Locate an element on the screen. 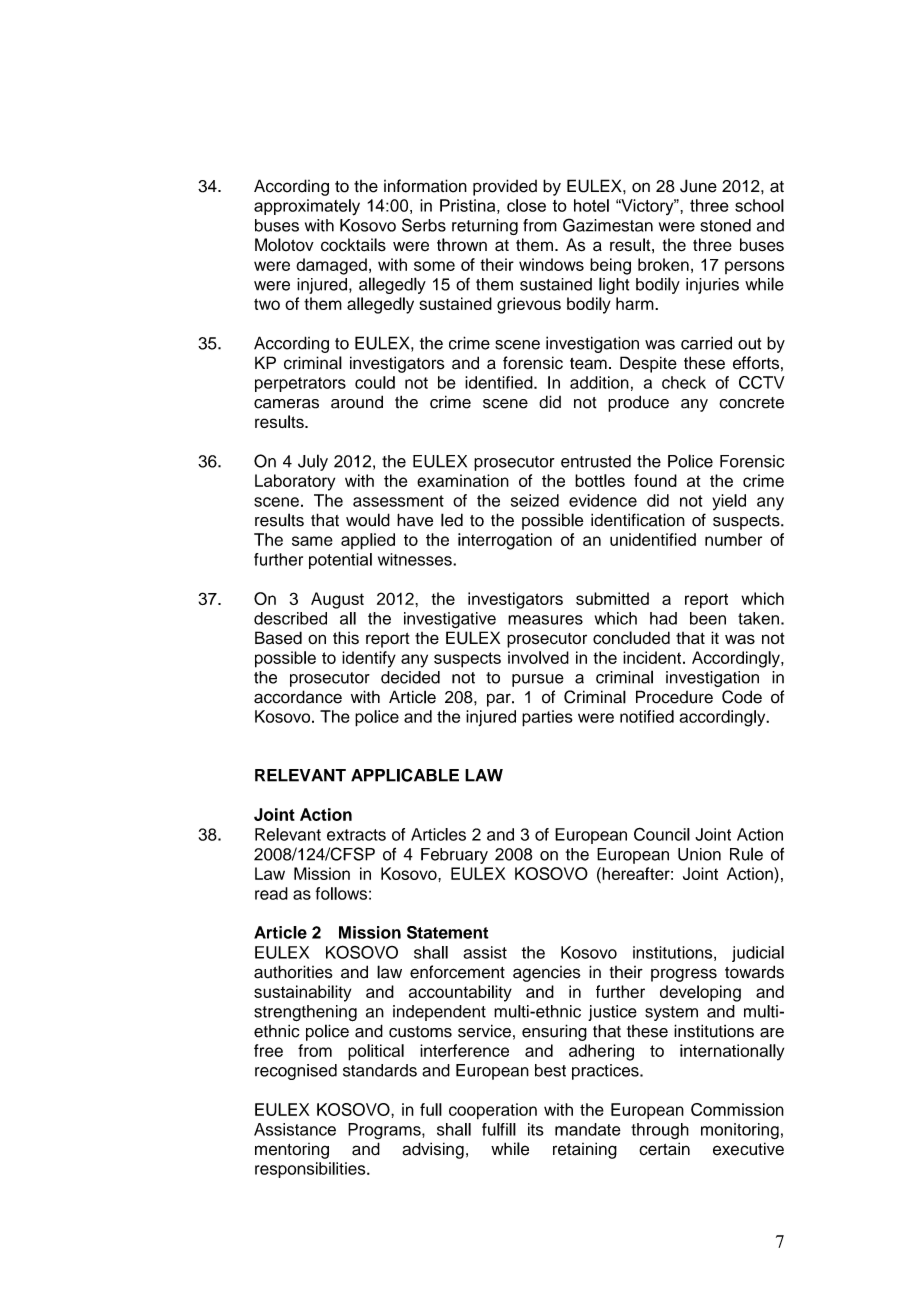 This screenshot has width=924, height=1308. Union is located at coordinates (699, 854).
